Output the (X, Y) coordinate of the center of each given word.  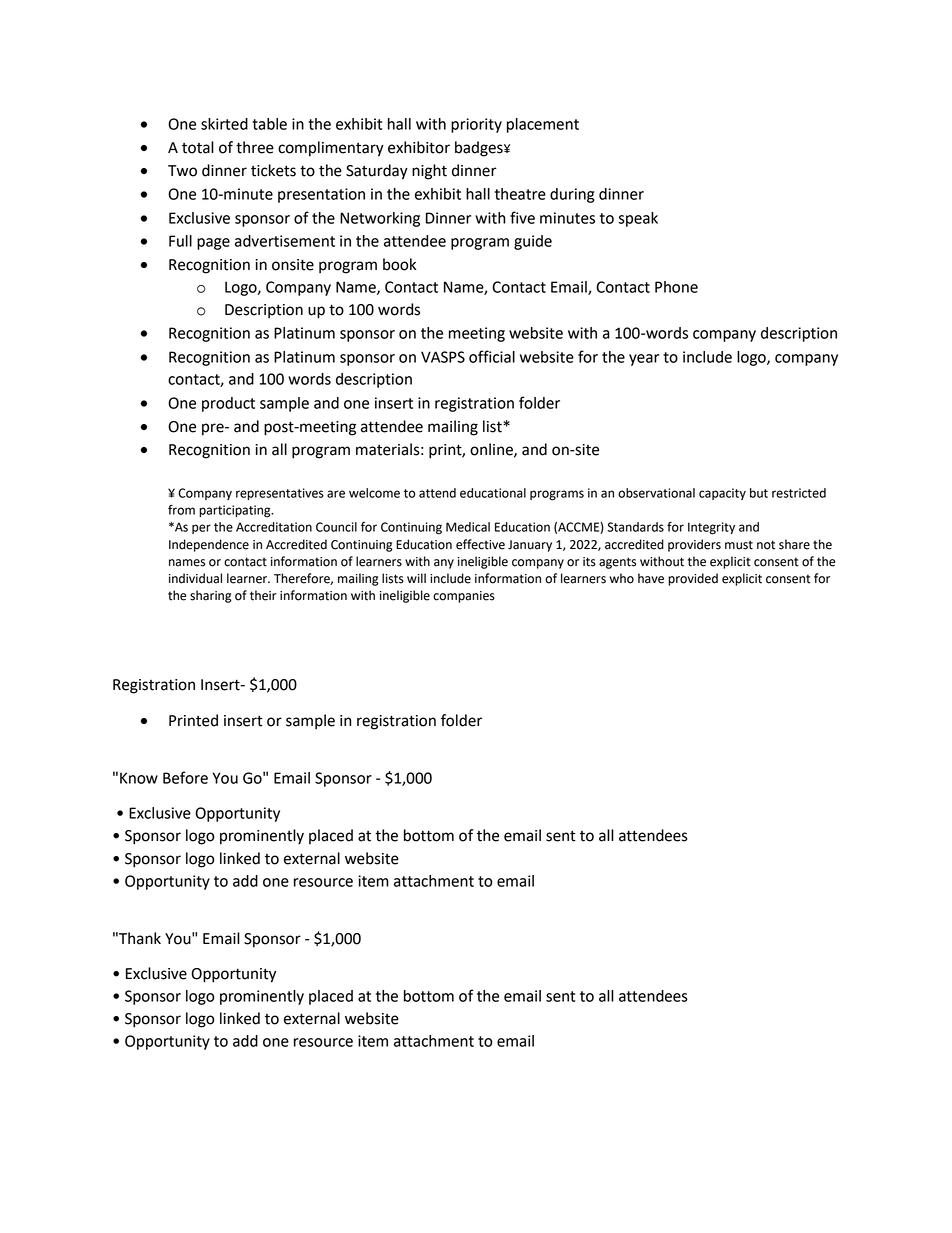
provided (693, 579)
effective (480, 544)
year (644, 360)
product (228, 404)
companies (464, 597)
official (492, 356)
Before (185, 777)
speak (638, 219)
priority (476, 125)
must (739, 545)
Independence (209, 545)
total (198, 147)
